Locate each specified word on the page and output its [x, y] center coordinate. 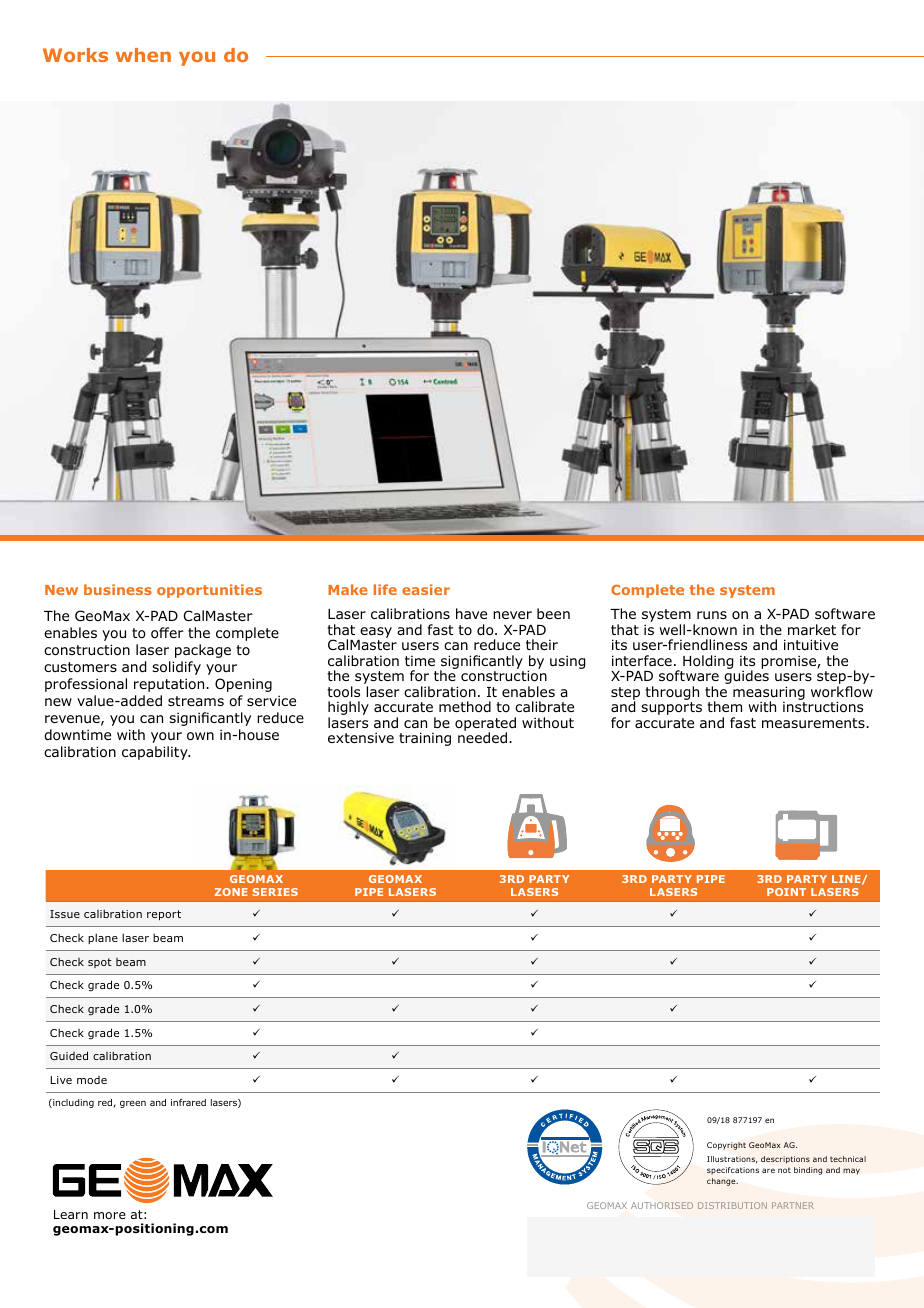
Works [75, 55]
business [118, 589]
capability [156, 753]
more [110, 1215]
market [812, 629]
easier [426, 589]
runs [712, 615]
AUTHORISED [662, 1205]
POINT [786, 892]
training [425, 739]
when [143, 55]
